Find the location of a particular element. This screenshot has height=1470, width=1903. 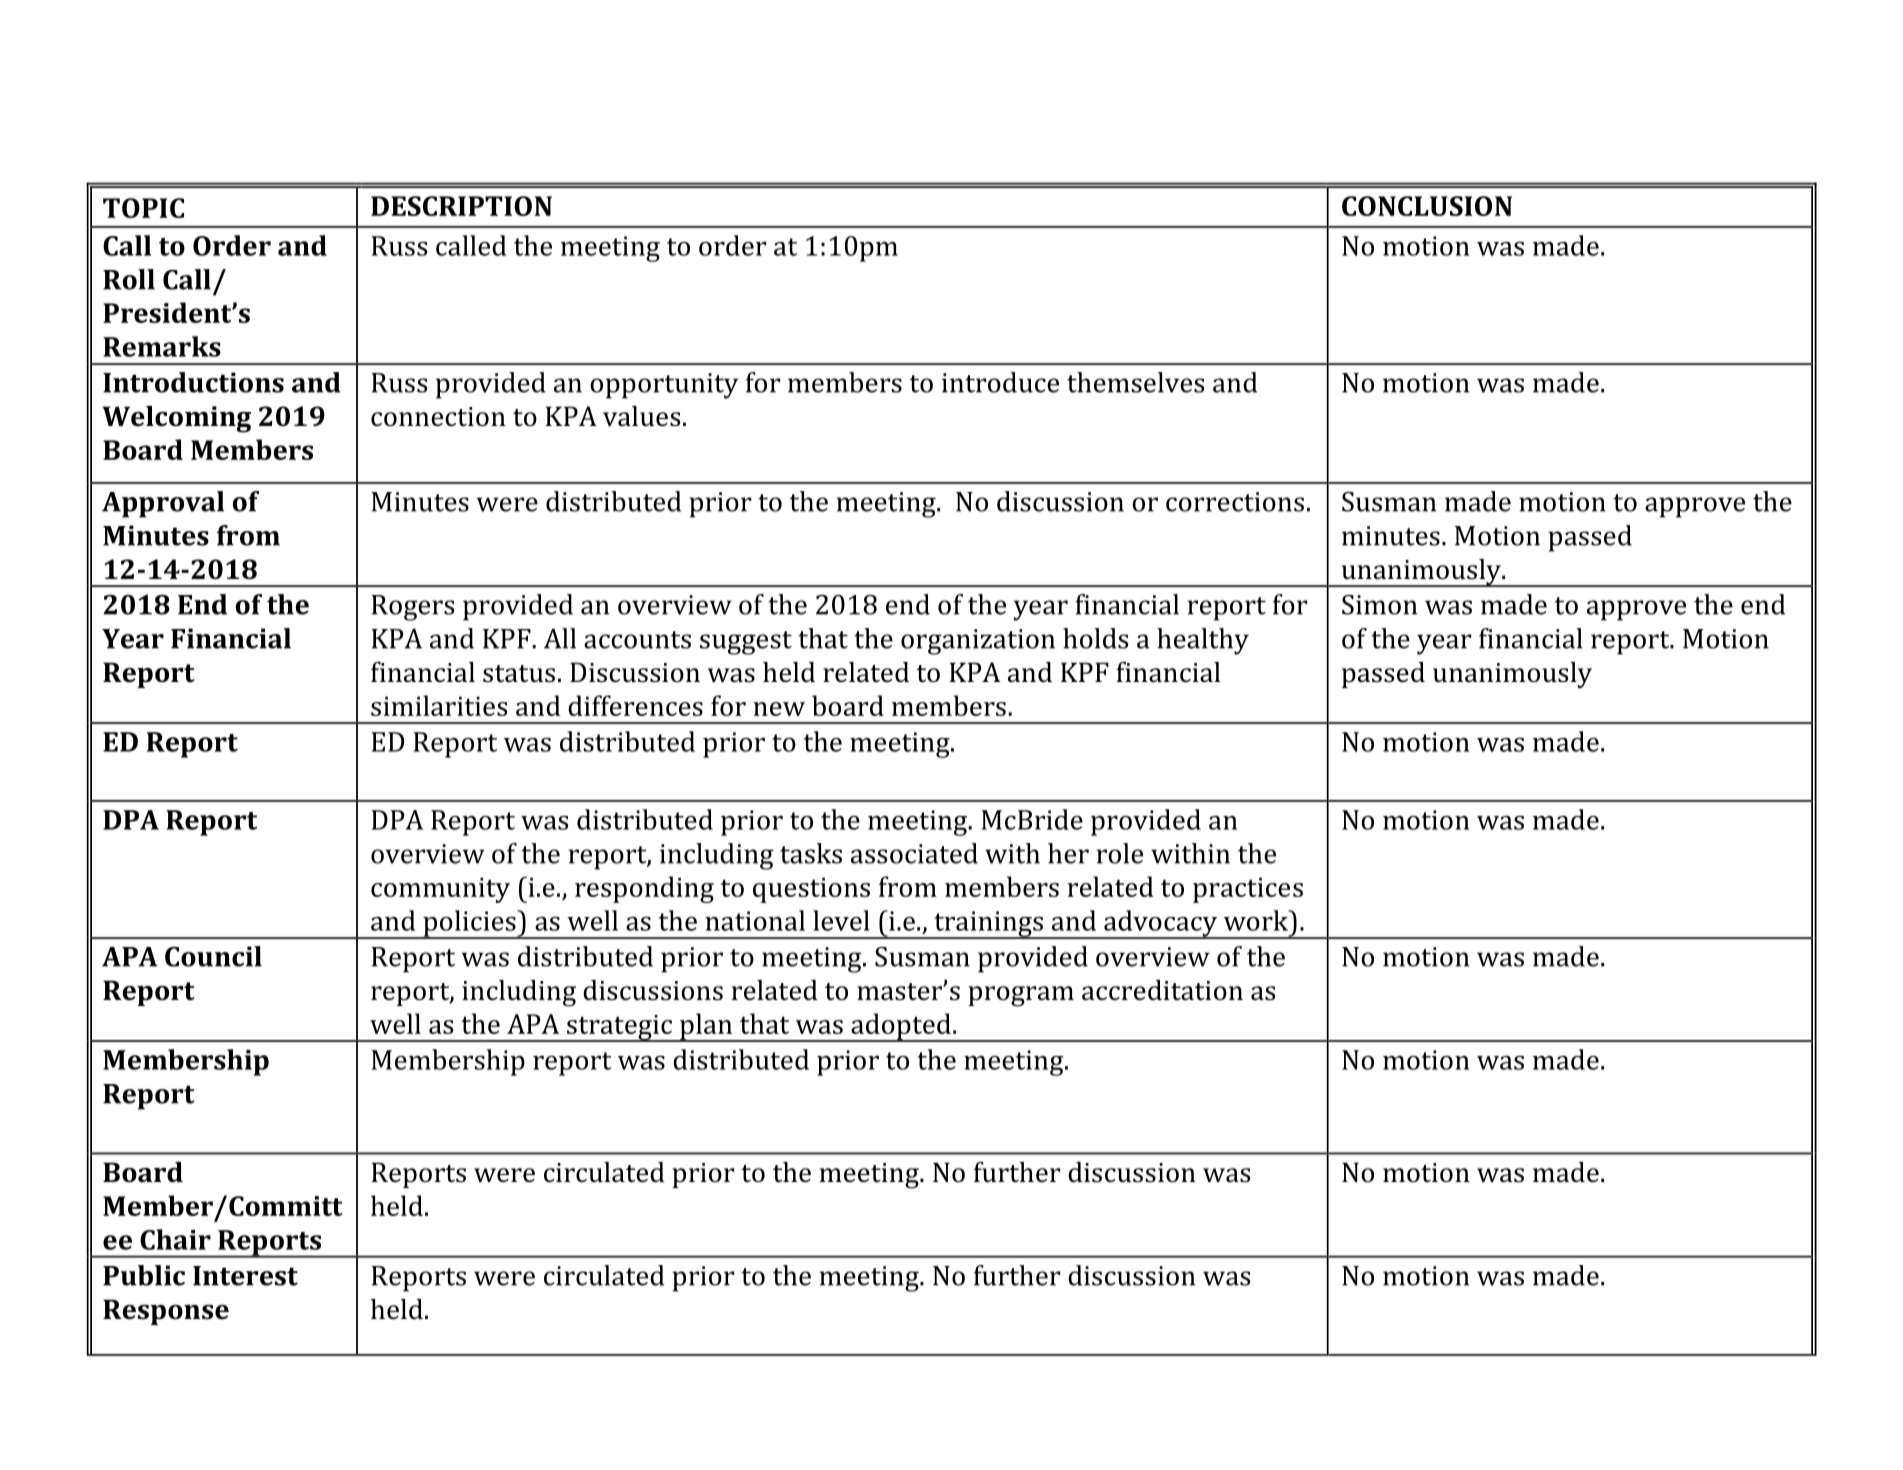

CONCLUSION is located at coordinates (1427, 206).
